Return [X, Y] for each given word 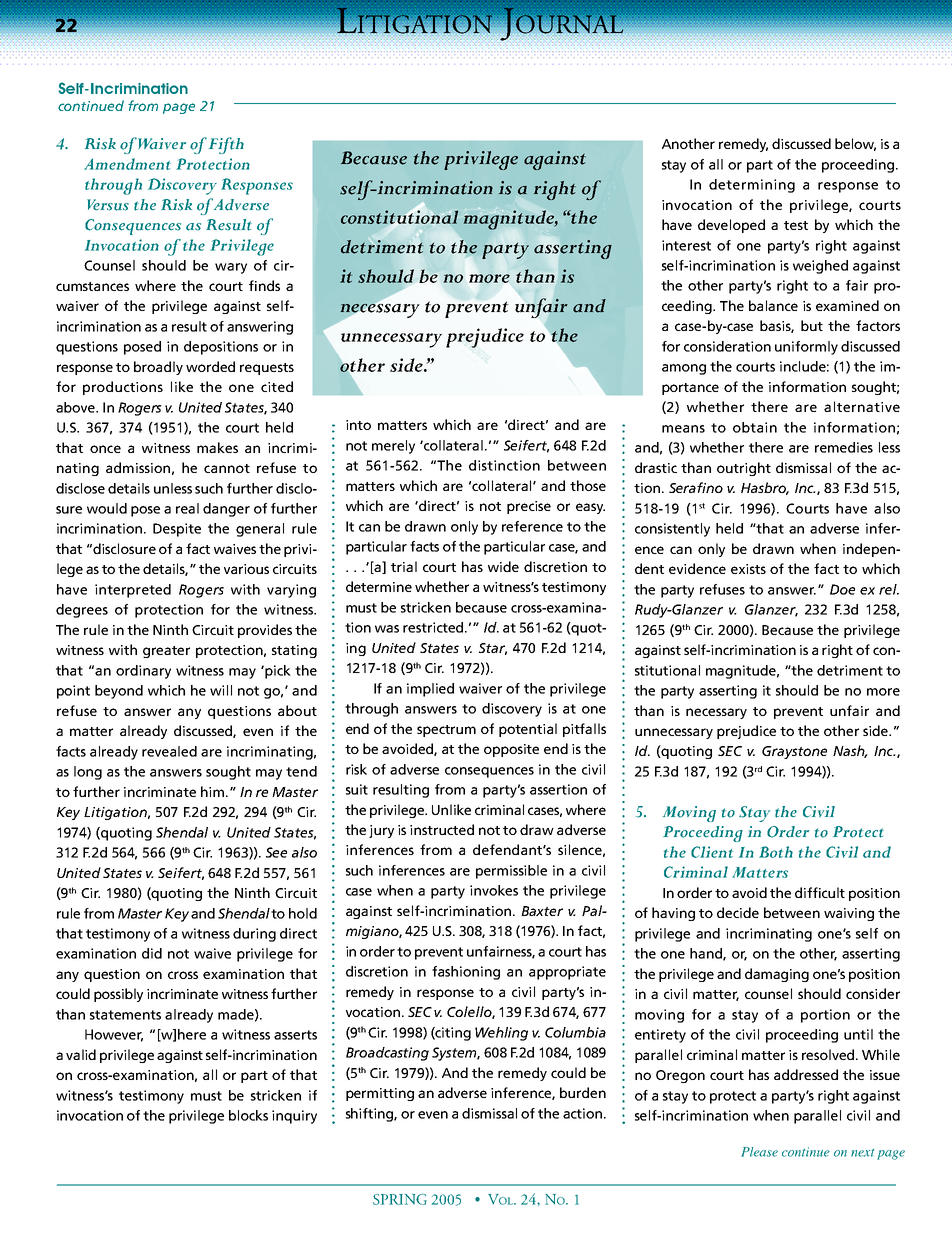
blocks [248, 1115]
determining [752, 186]
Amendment [127, 164]
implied [430, 690]
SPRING [400, 1199]
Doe [842, 589]
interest [686, 245]
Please [759, 1152]
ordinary [143, 672]
